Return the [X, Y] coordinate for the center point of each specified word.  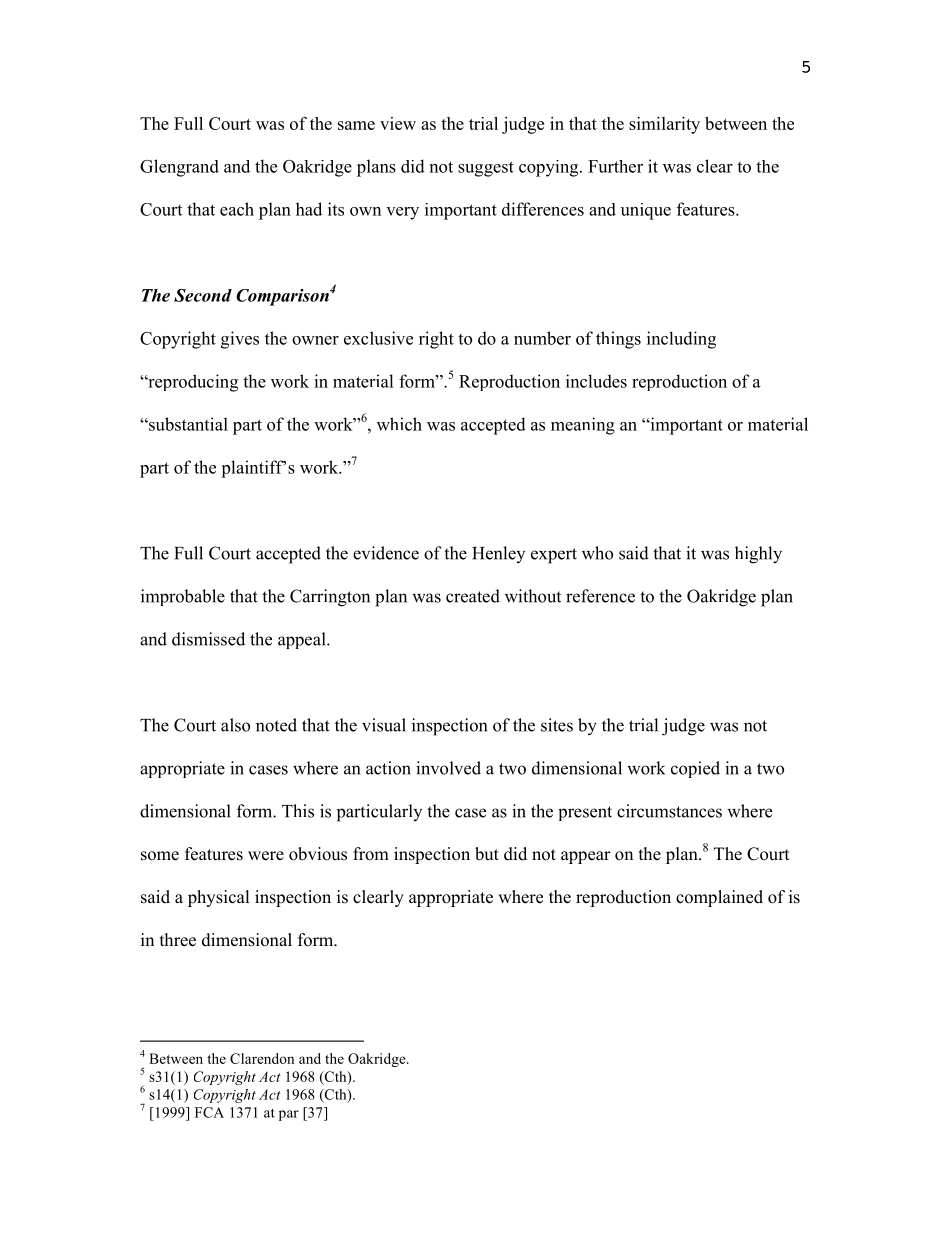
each [237, 209]
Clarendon [262, 1058]
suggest [486, 169]
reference [600, 596]
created [473, 596]
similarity [664, 125]
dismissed [208, 639]
